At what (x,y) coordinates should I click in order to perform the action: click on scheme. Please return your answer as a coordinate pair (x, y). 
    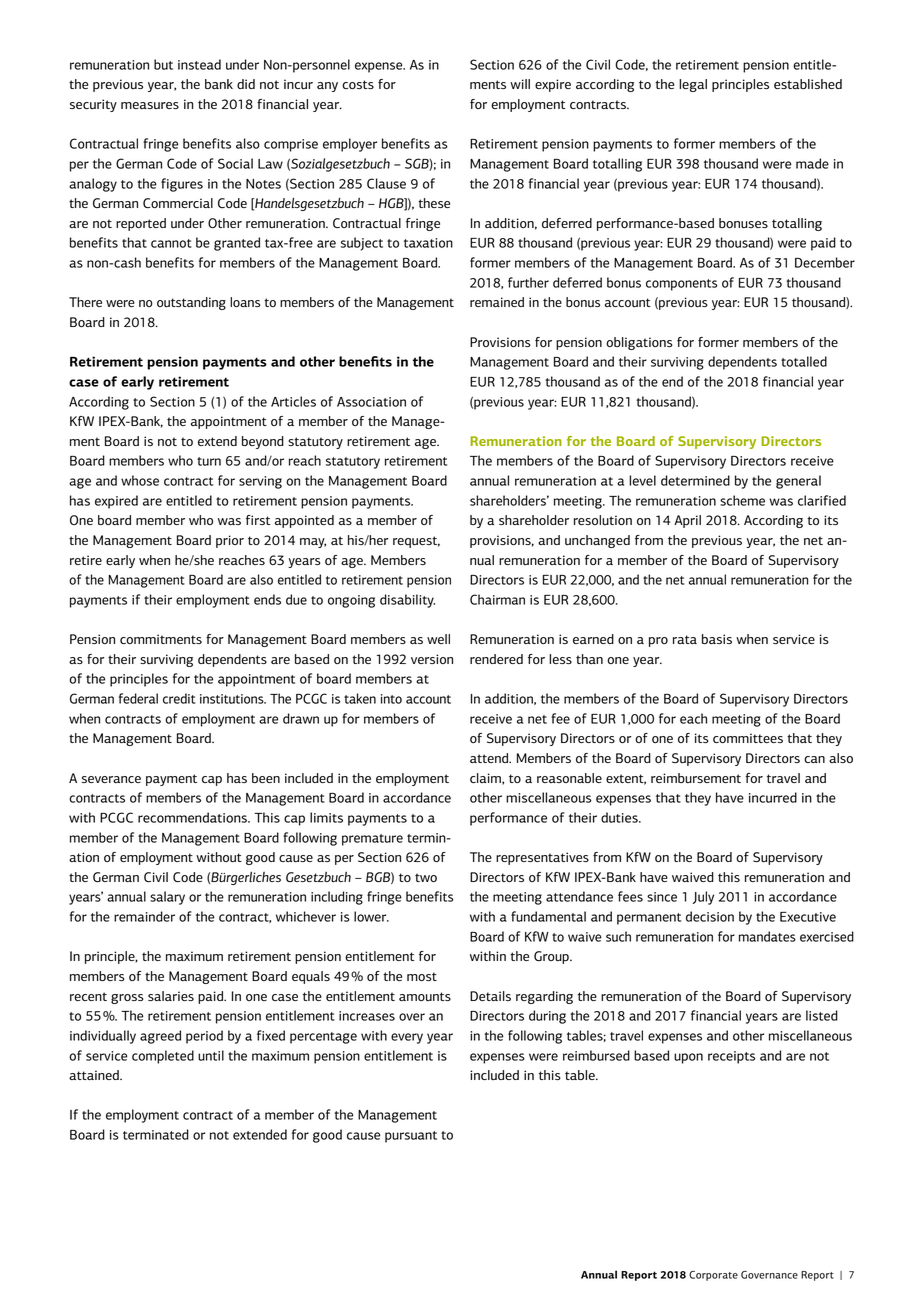
    Looking at the image, I should click on (742, 500).
